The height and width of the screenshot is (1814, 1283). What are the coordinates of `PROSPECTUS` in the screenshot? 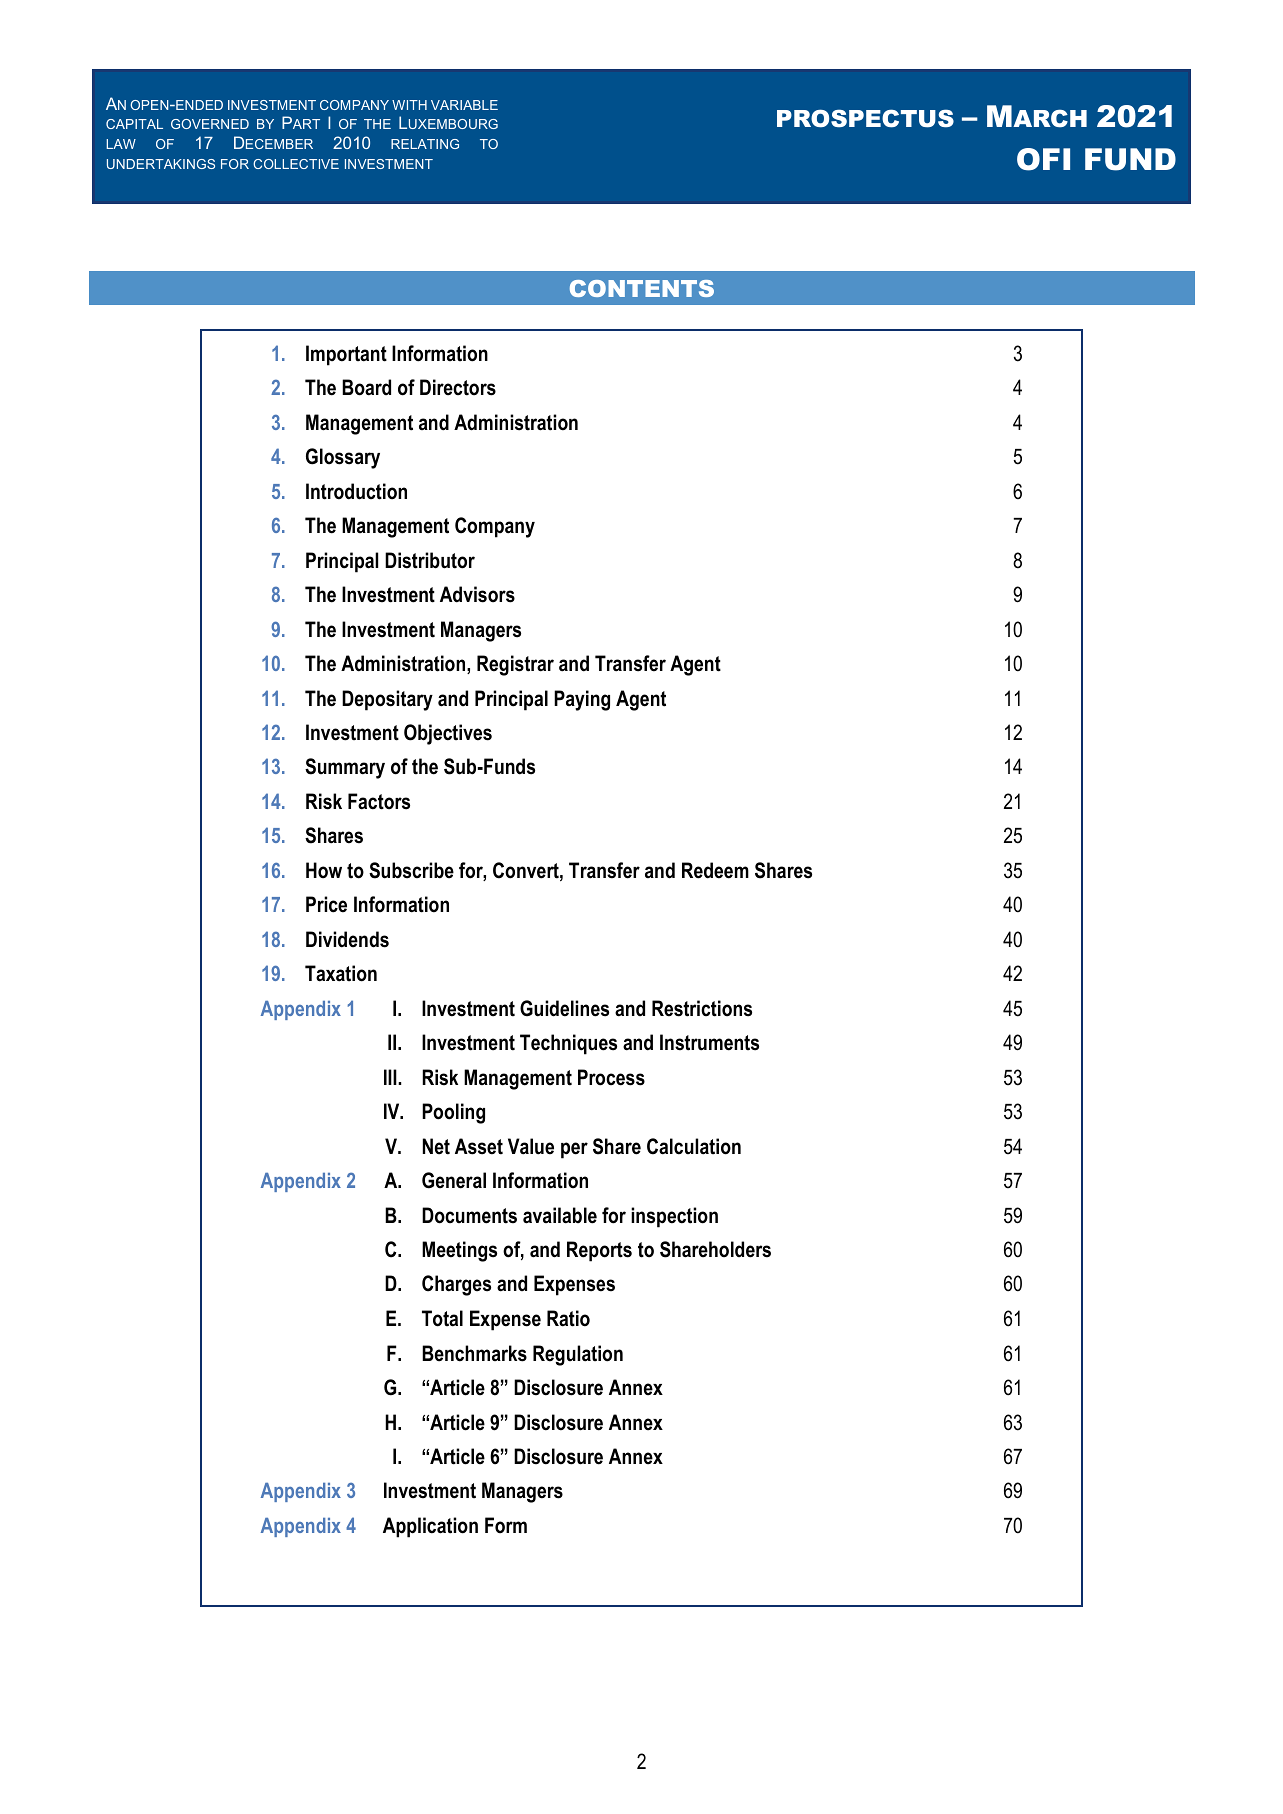 It's located at (865, 118).
